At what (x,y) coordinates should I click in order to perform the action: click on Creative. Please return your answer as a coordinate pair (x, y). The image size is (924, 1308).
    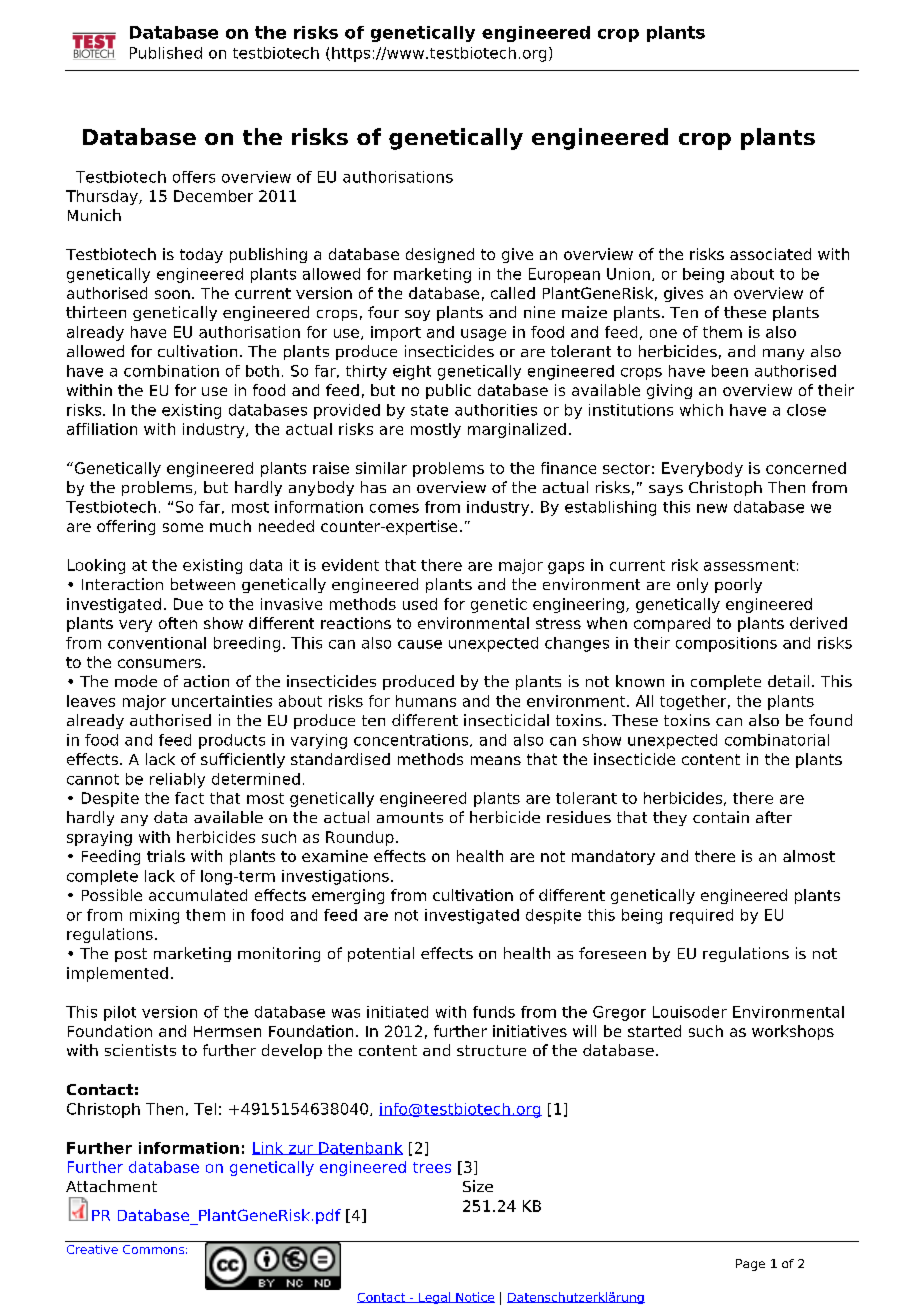
    Looking at the image, I should click on (92, 1249).
